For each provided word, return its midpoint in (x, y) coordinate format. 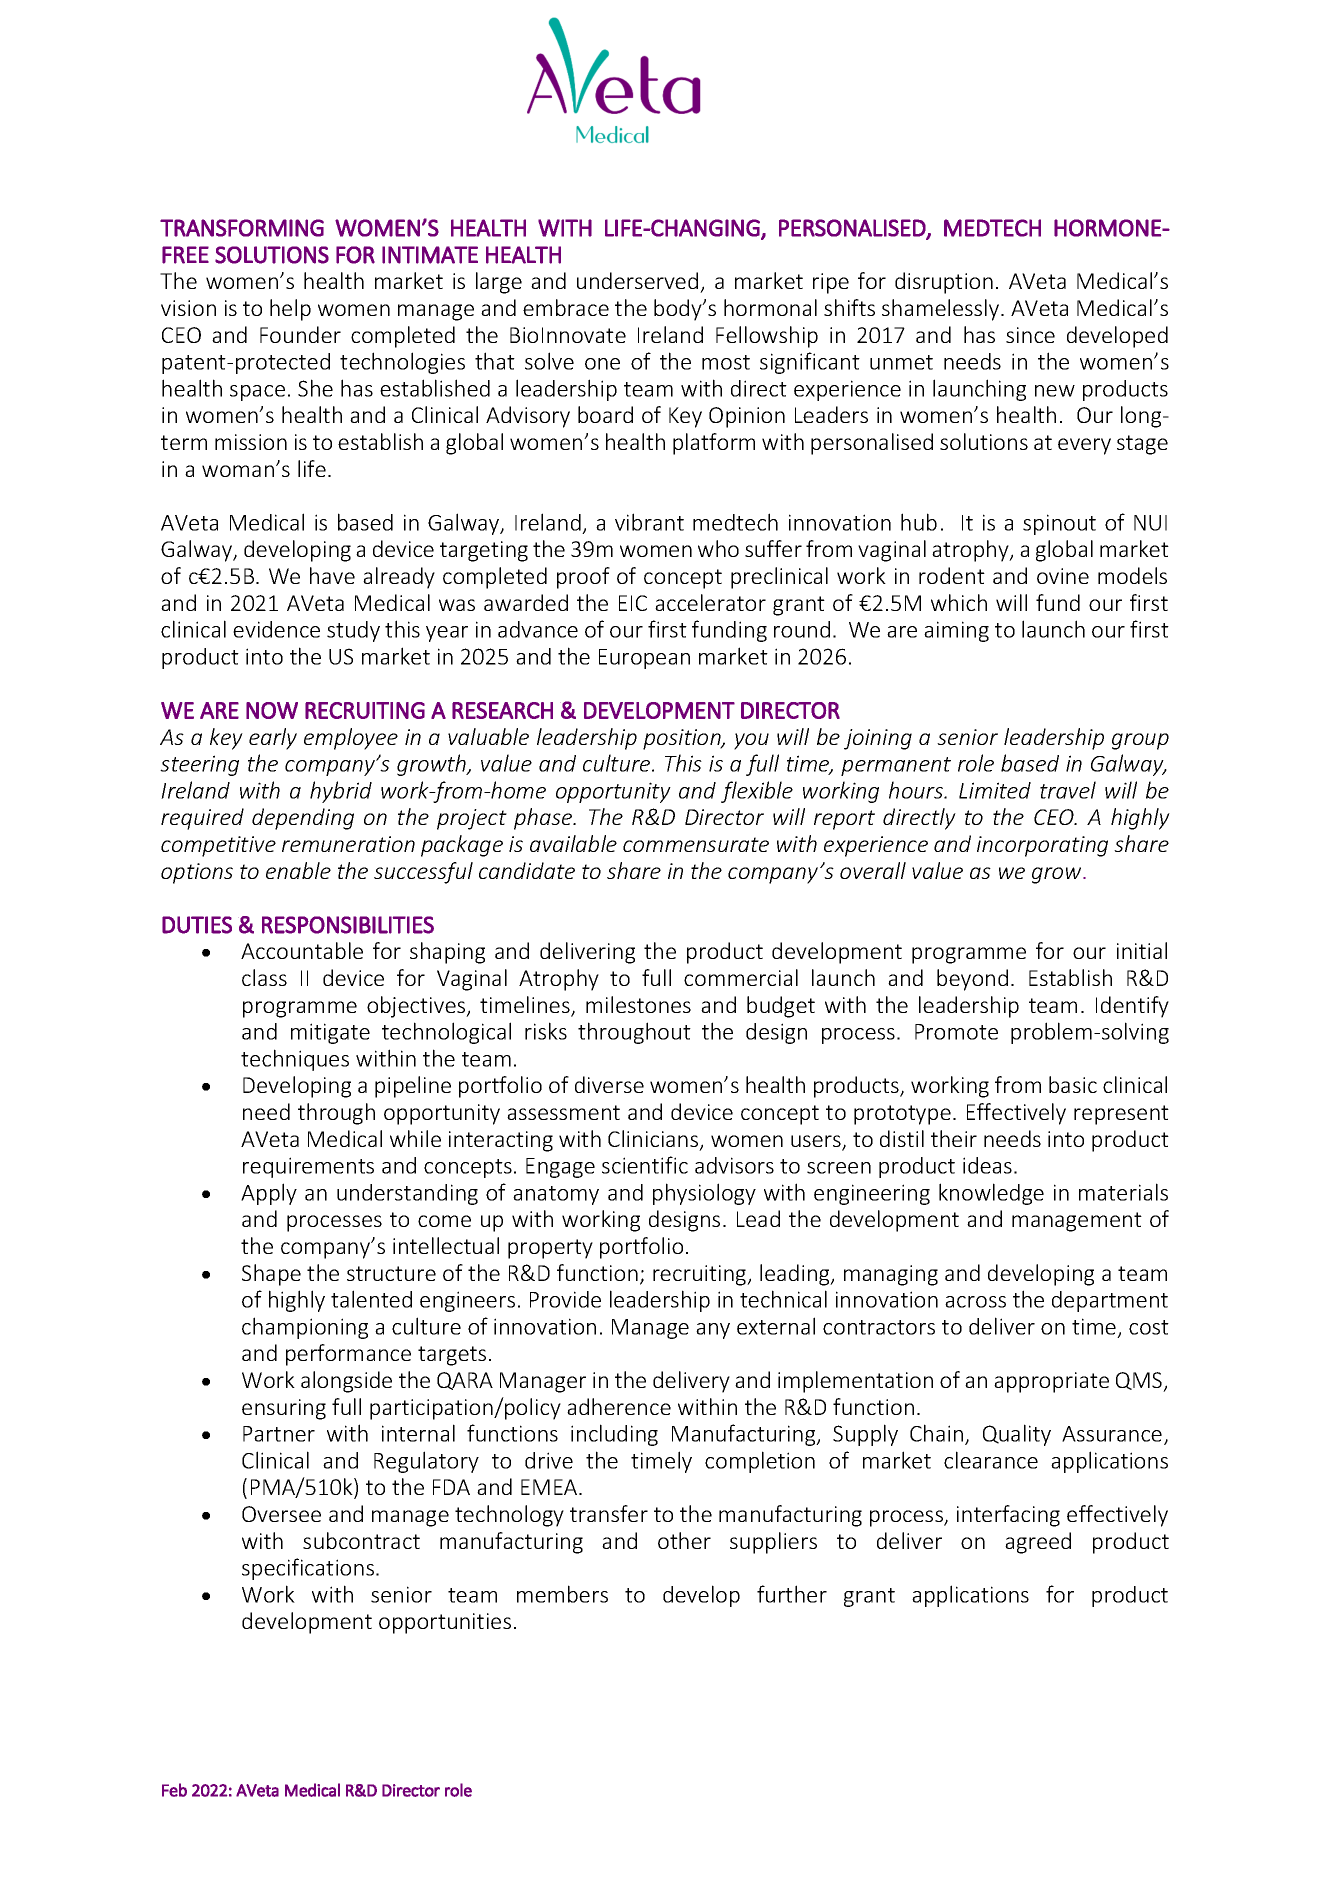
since (1030, 335)
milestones (638, 1004)
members (562, 1594)
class (264, 977)
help (290, 310)
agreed (1038, 1543)
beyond (972, 980)
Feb (174, 1790)
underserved (637, 280)
